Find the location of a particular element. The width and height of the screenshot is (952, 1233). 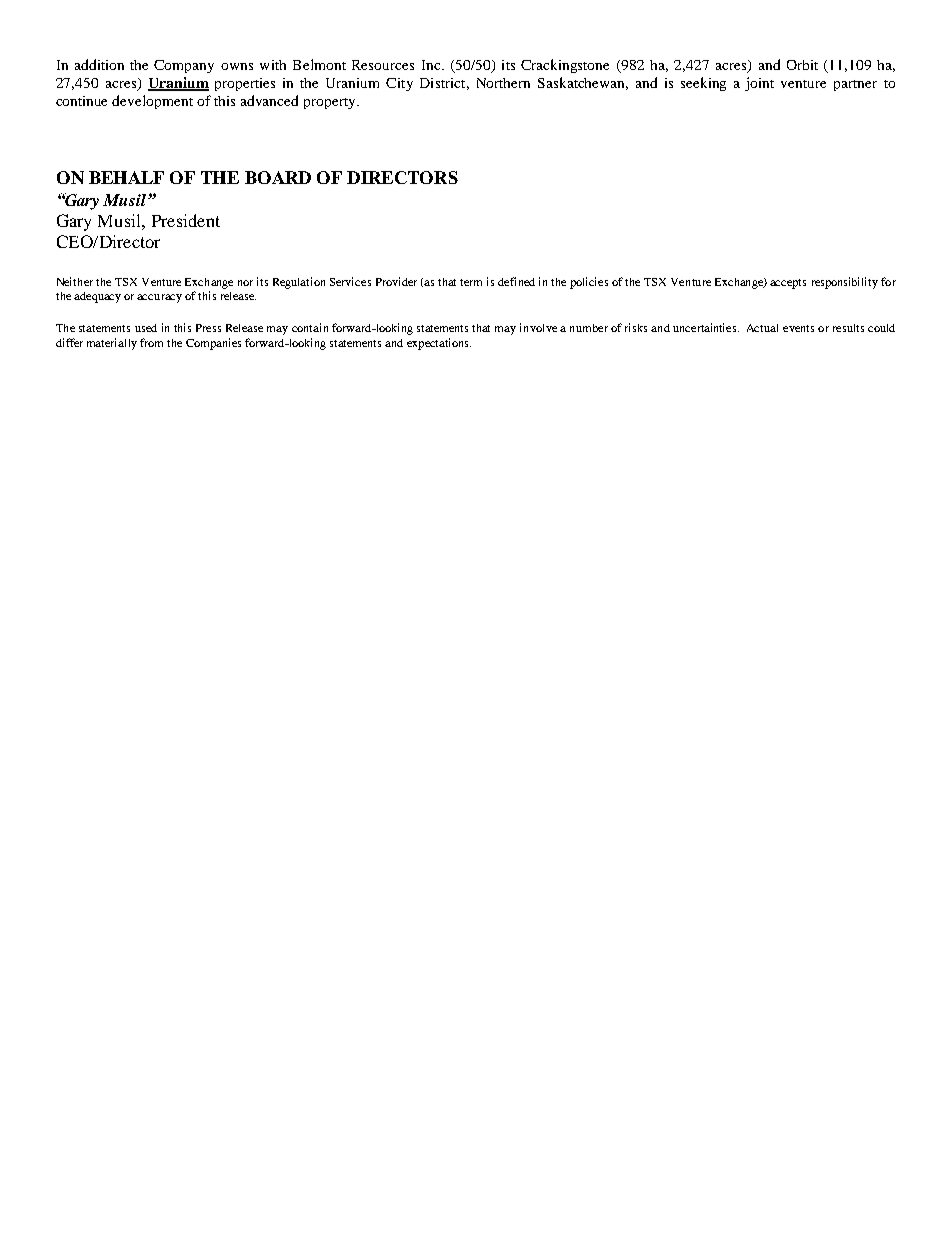

from is located at coordinates (151, 342).
